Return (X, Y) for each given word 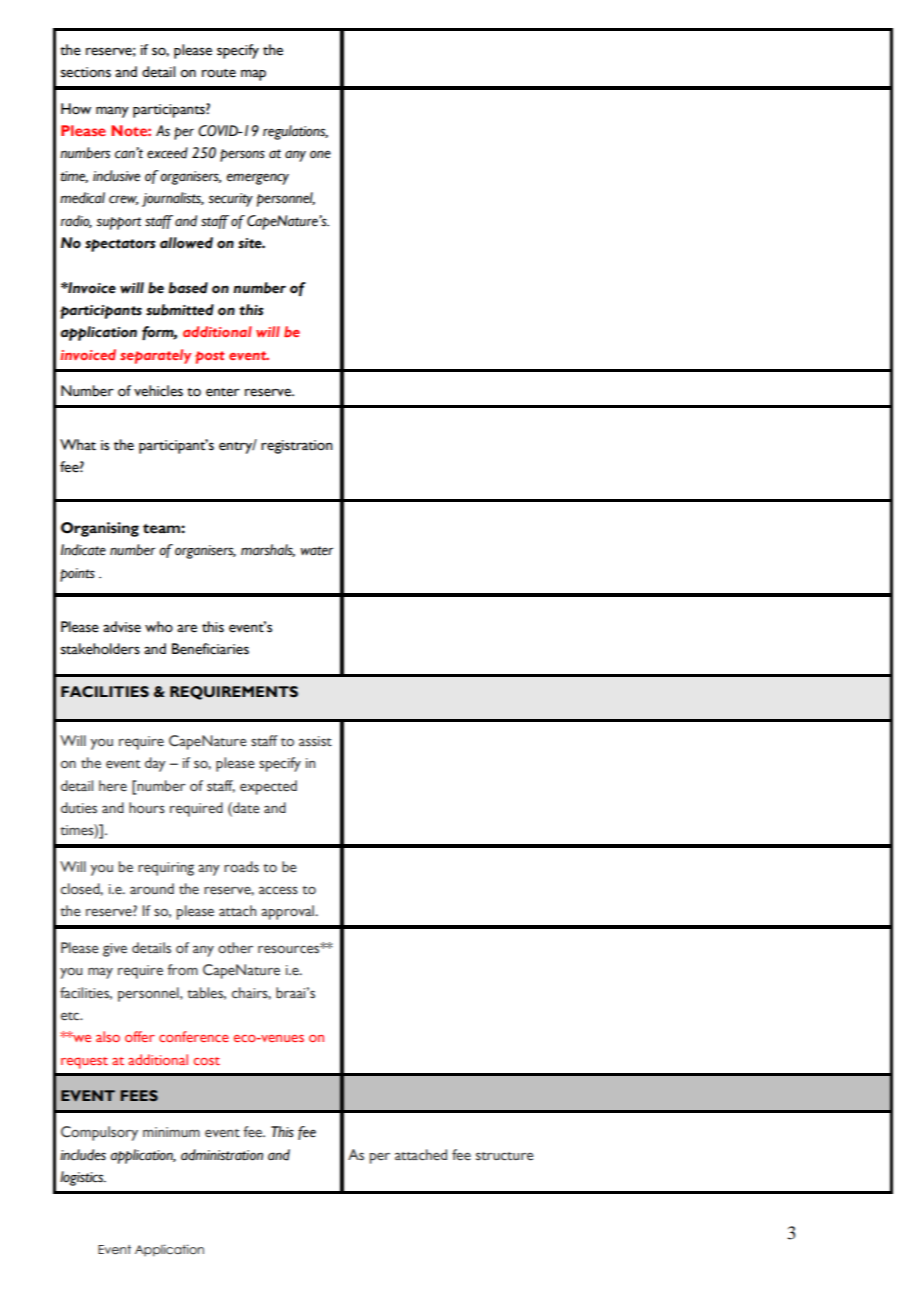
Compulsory (99, 1133)
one (320, 154)
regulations (295, 132)
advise (122, 627)
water (317, 551)
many (112, 112)
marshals (268, 550)
